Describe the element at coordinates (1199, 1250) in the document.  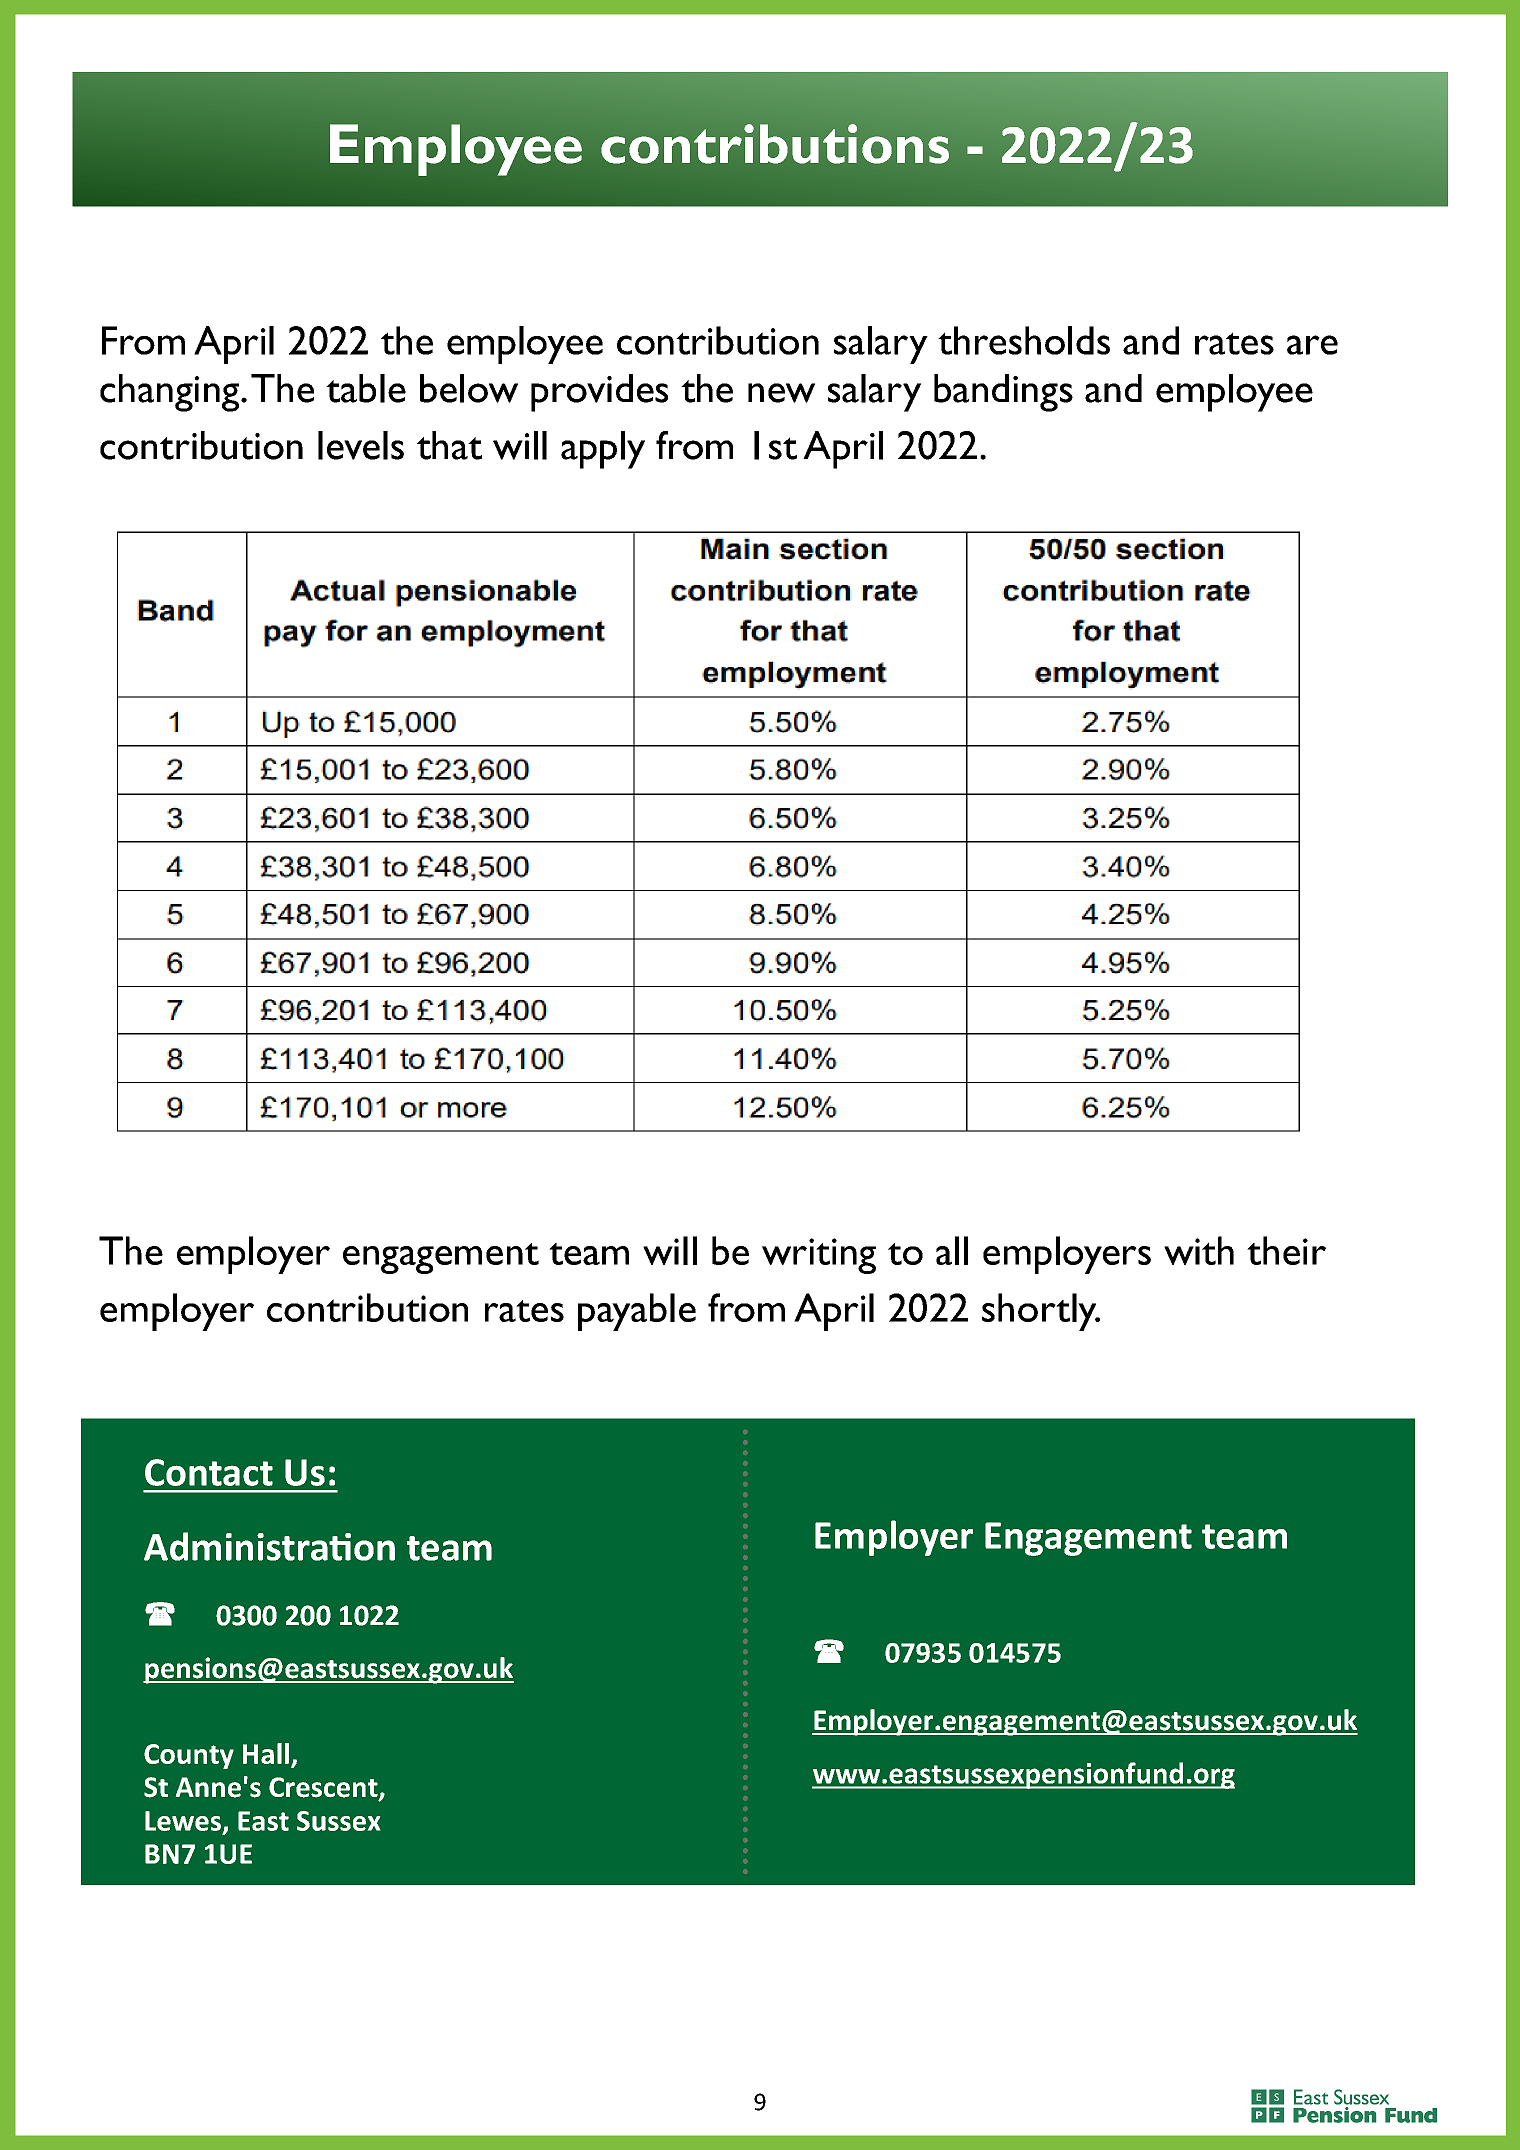
I see `with` at that location.
